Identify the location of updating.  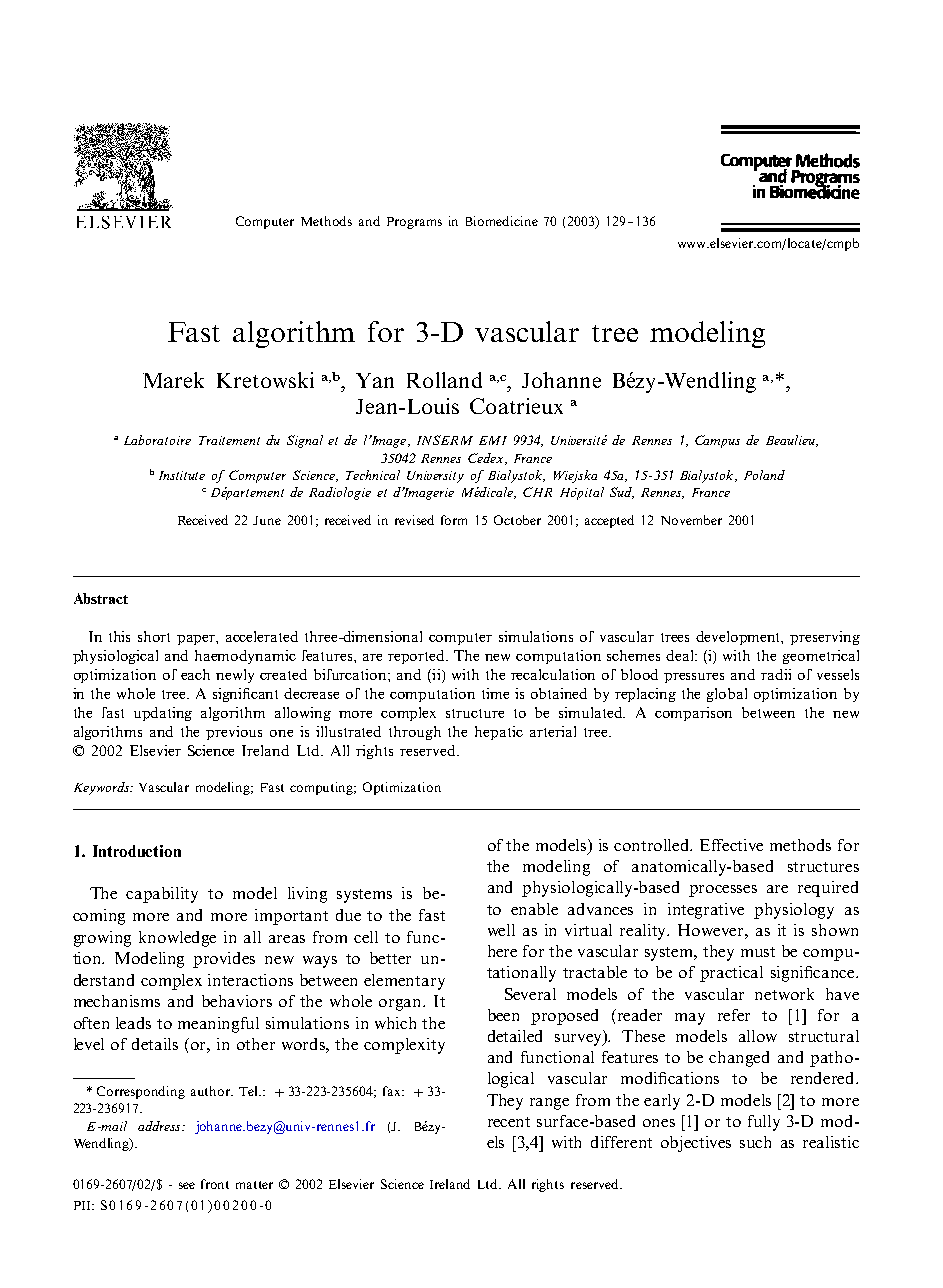
(163, 714).
